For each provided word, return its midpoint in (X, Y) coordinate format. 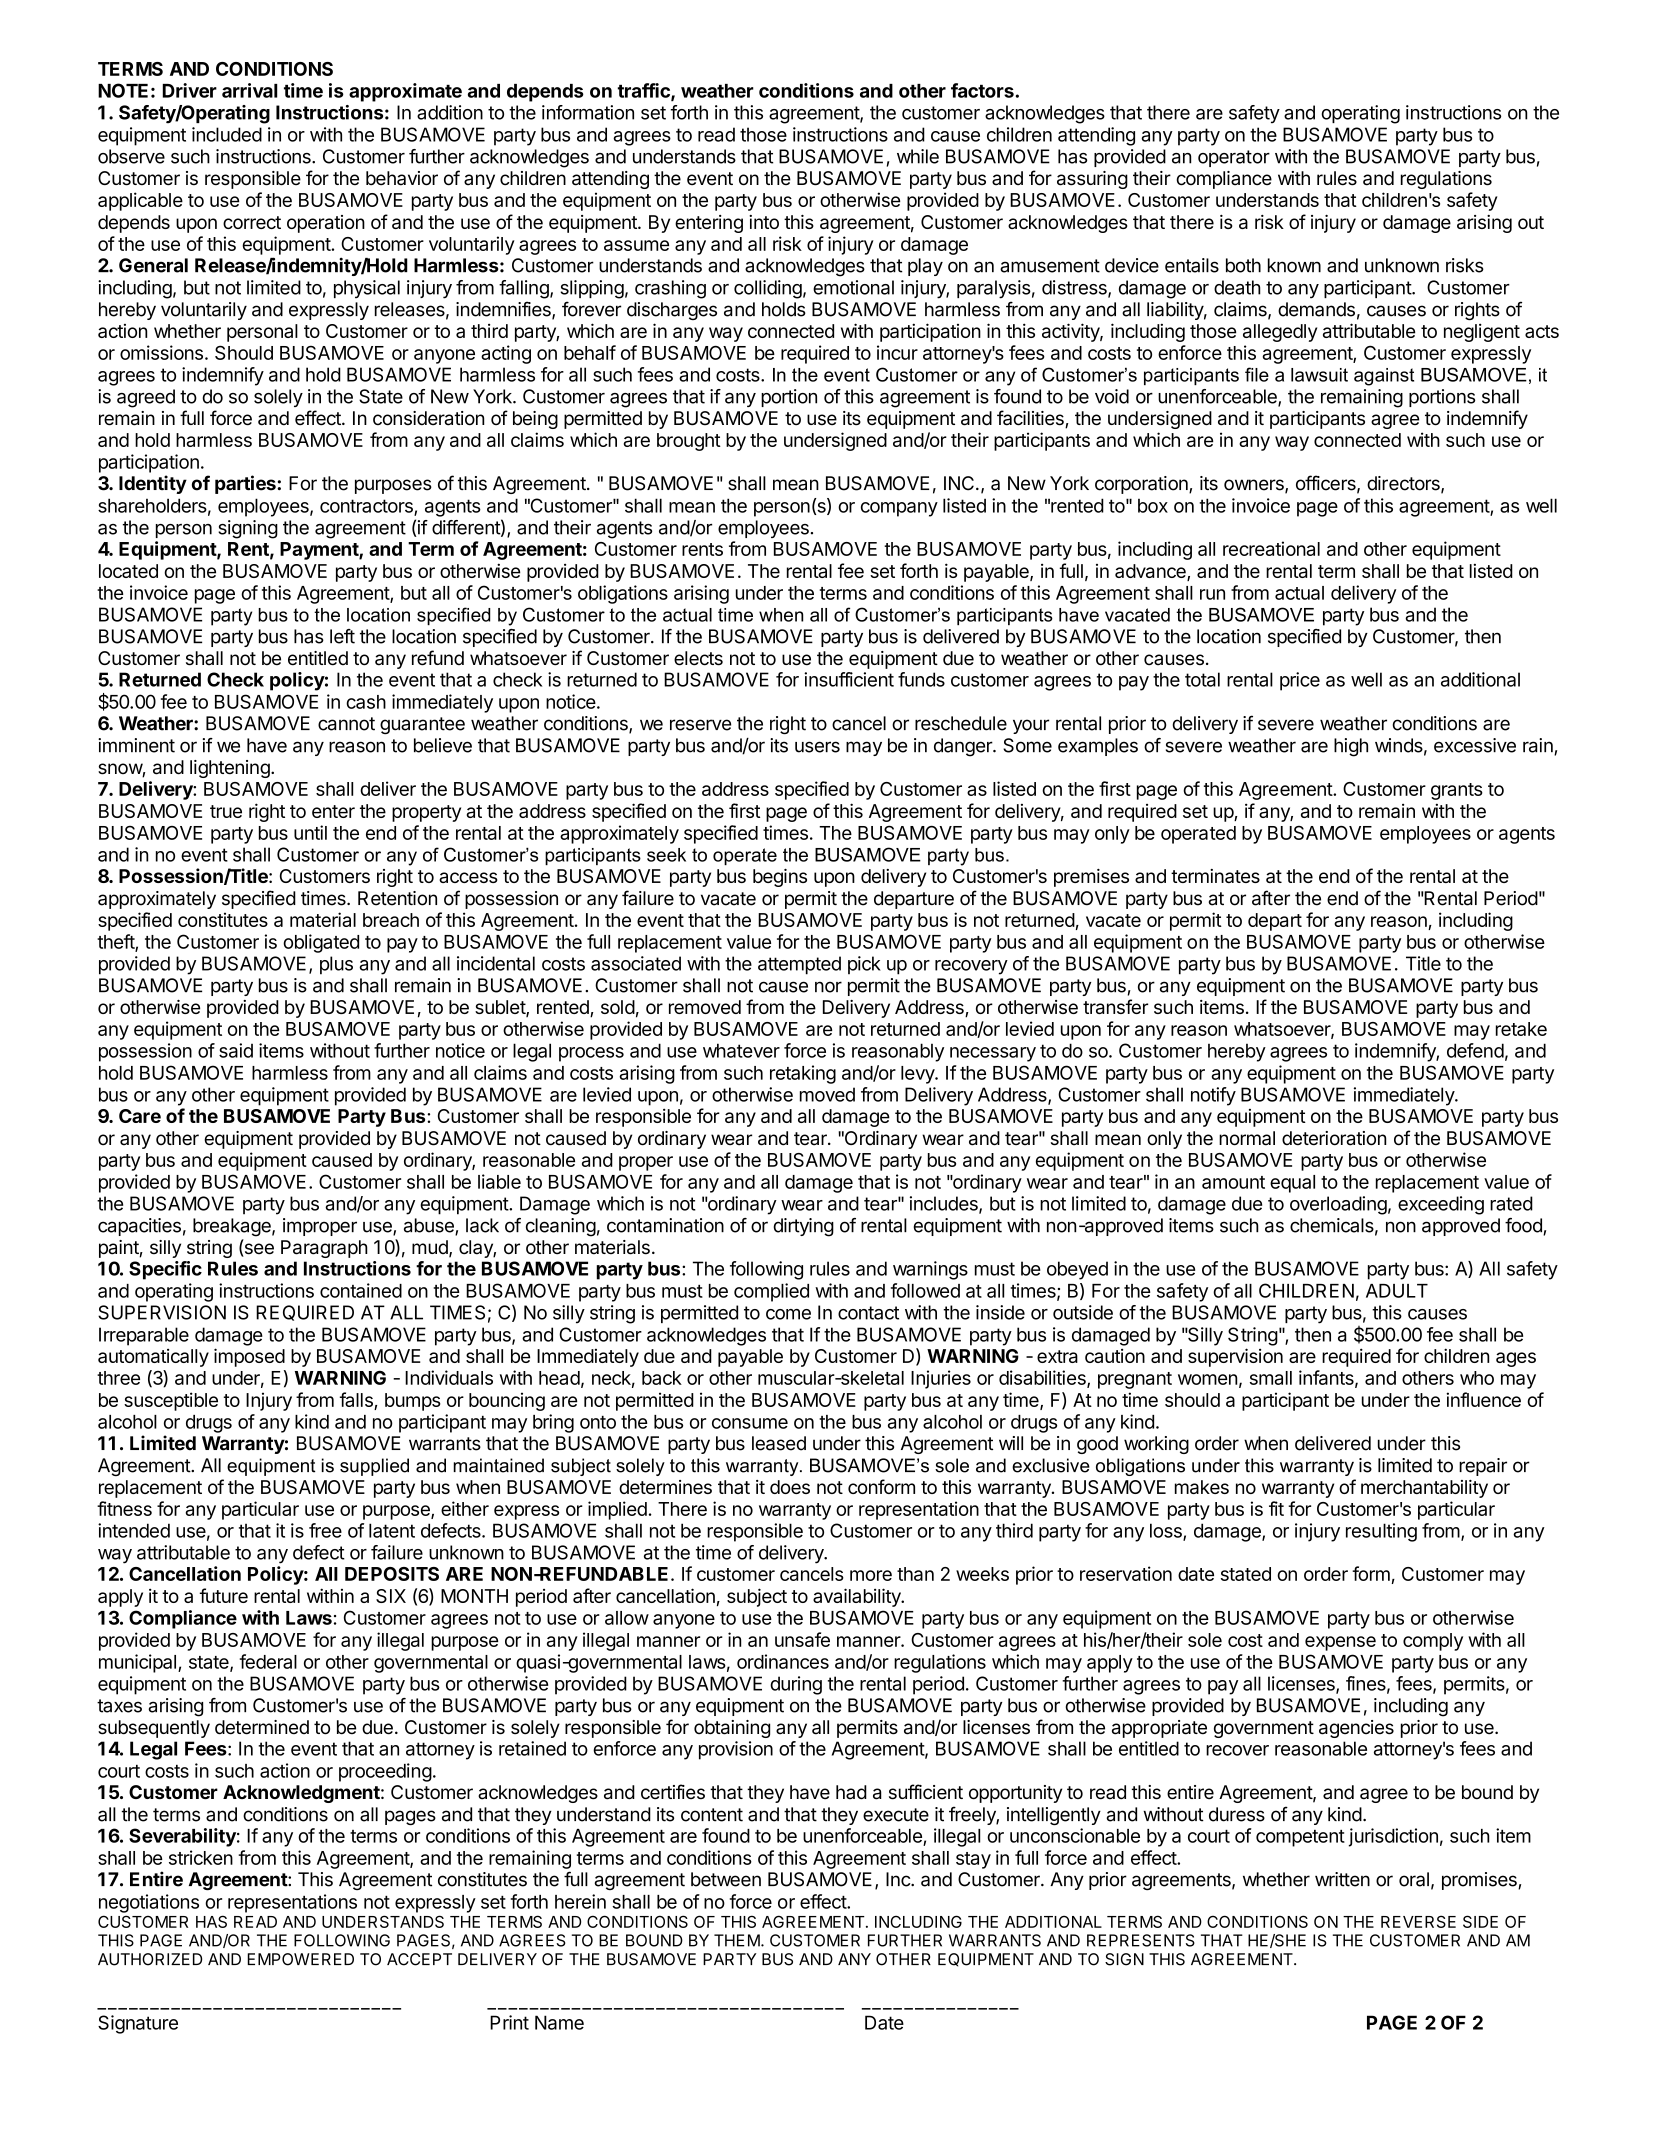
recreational (1271, 548)
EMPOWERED (300, 1959)
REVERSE (1418, 1921)
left (342, 636)
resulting (1381, 1532)
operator (1234, 158)
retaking (803, 1074)
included (227, 134)
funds (921, 679)
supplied (374, 1467)
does (790, 1487)
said (236, 1050)
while (918, 156)
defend (1475, 1050)
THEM (737, 1940)
